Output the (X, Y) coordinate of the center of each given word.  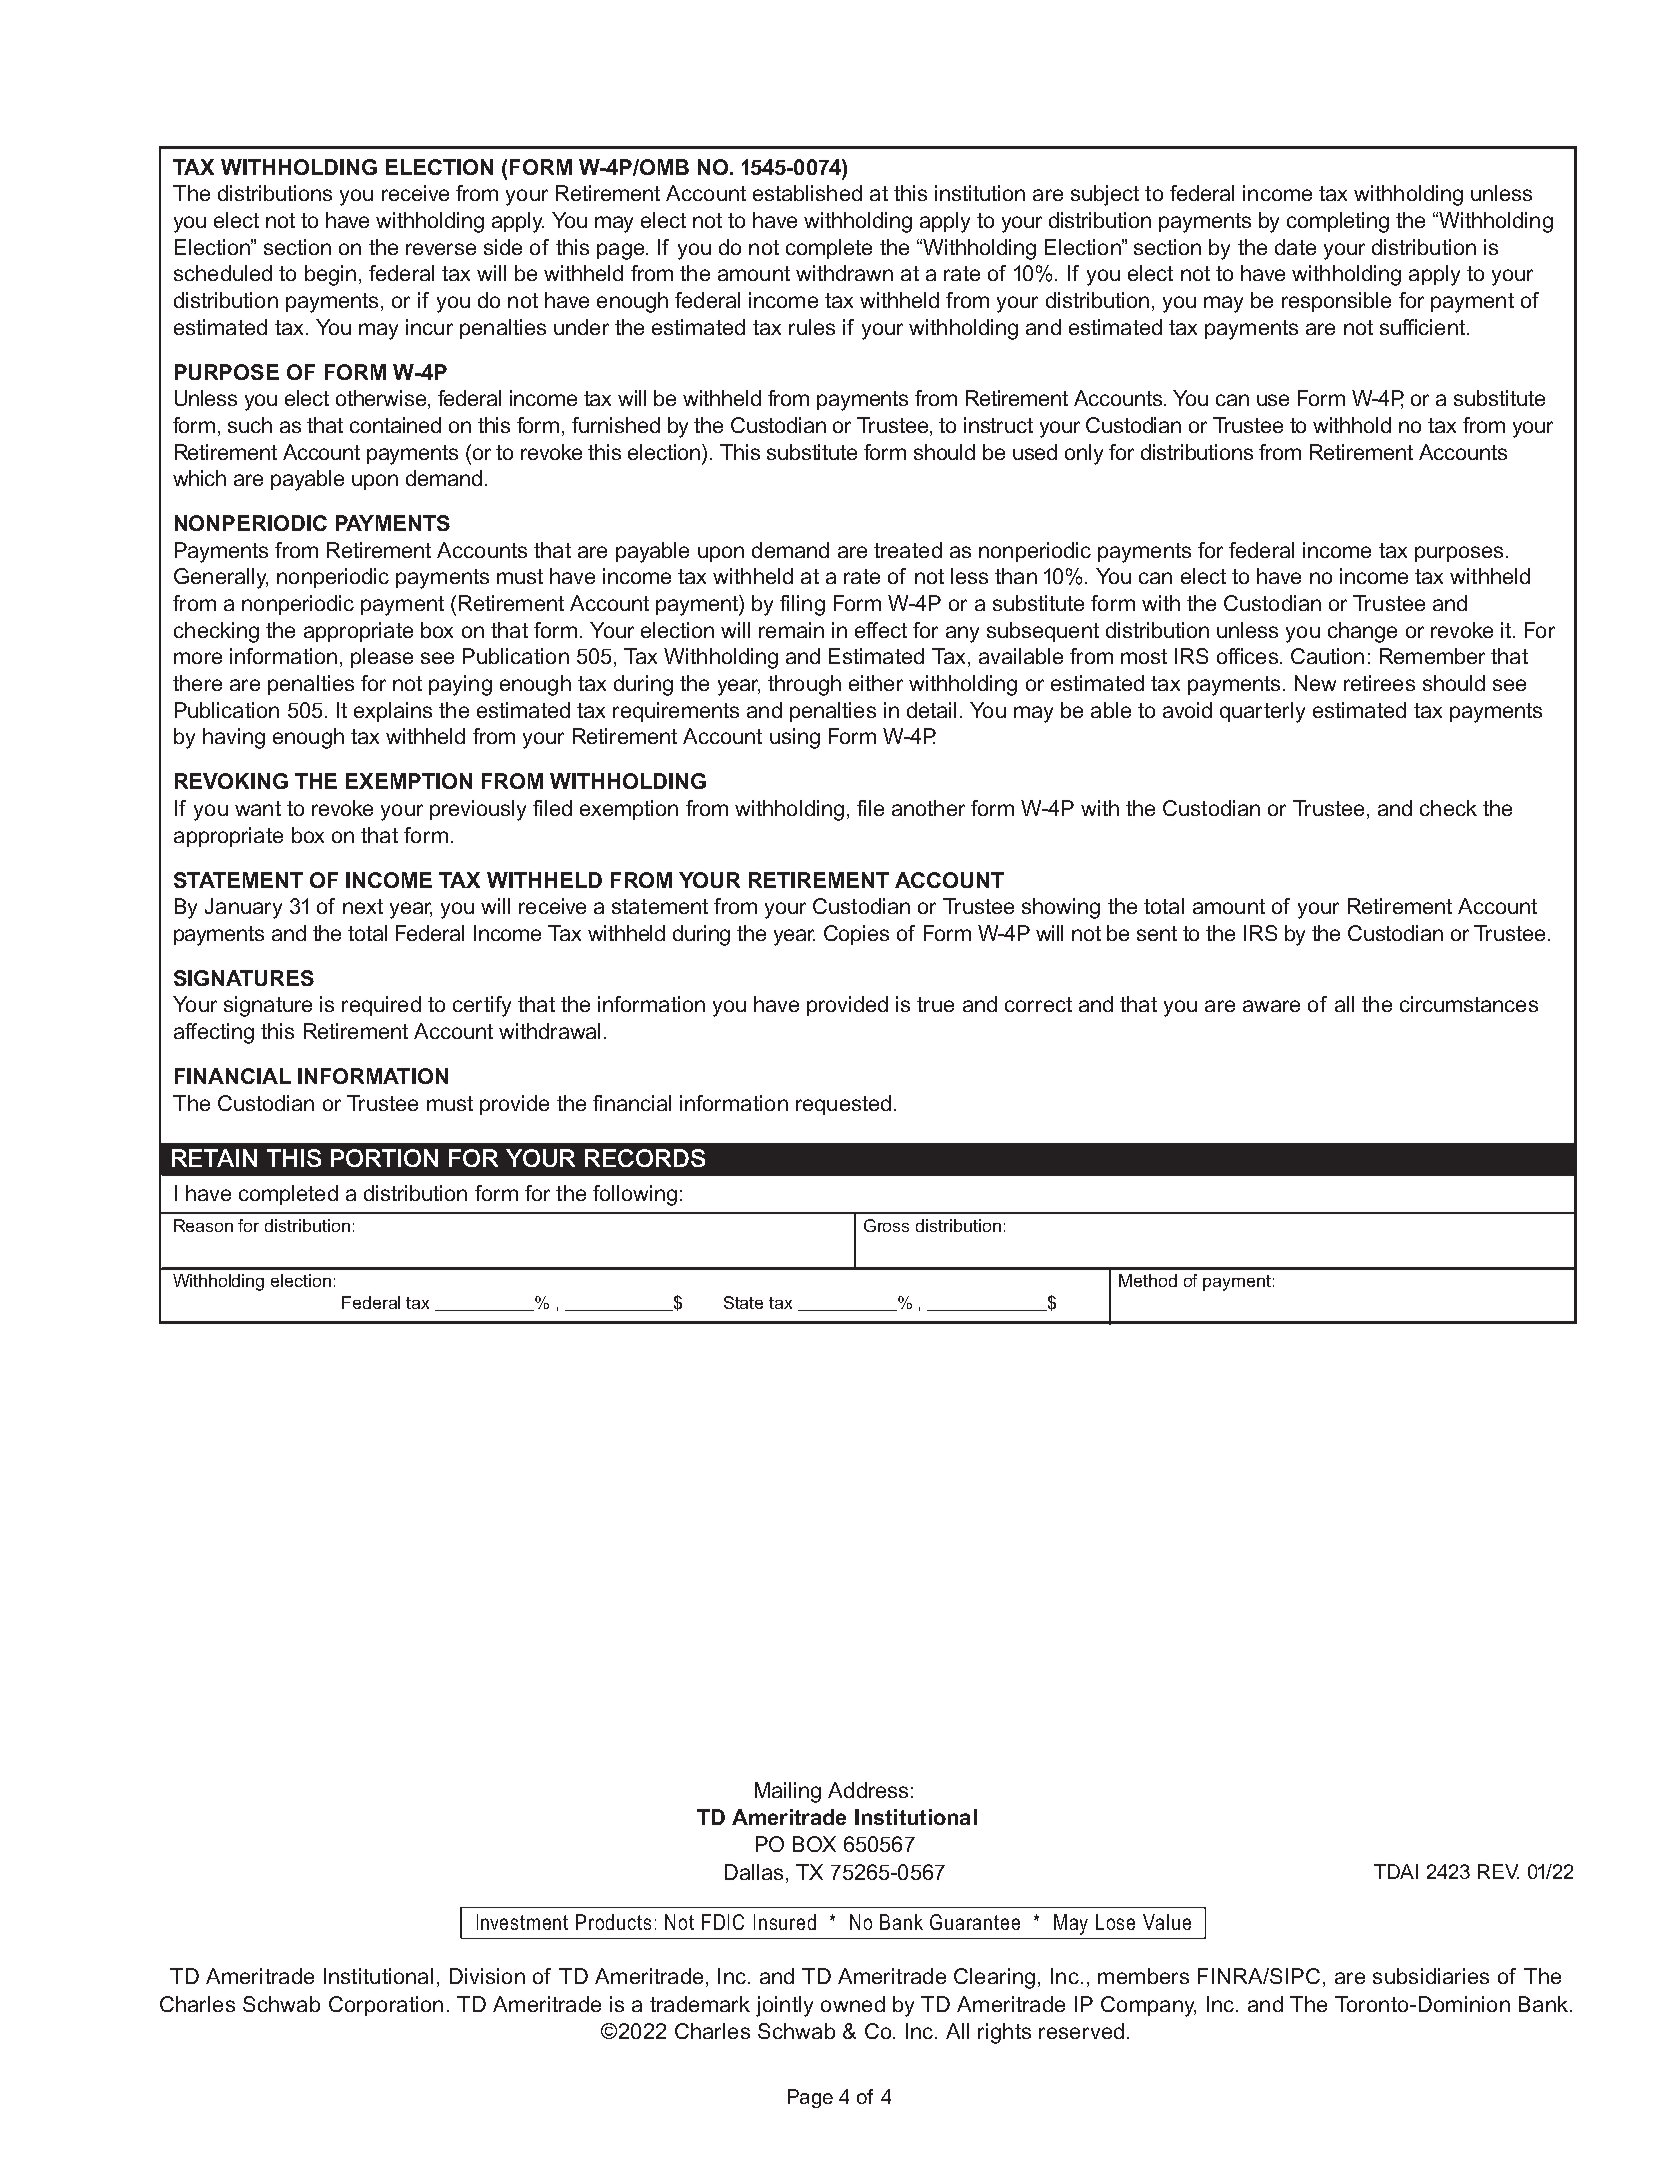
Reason (203, 1225)
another (928, 808)
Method (1148, 1280)
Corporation (386, 2006)
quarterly (1262, 712)
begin (330, 275)
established (807, 193)
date (1295, 247)
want (258, 808)
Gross (886, 1225)
